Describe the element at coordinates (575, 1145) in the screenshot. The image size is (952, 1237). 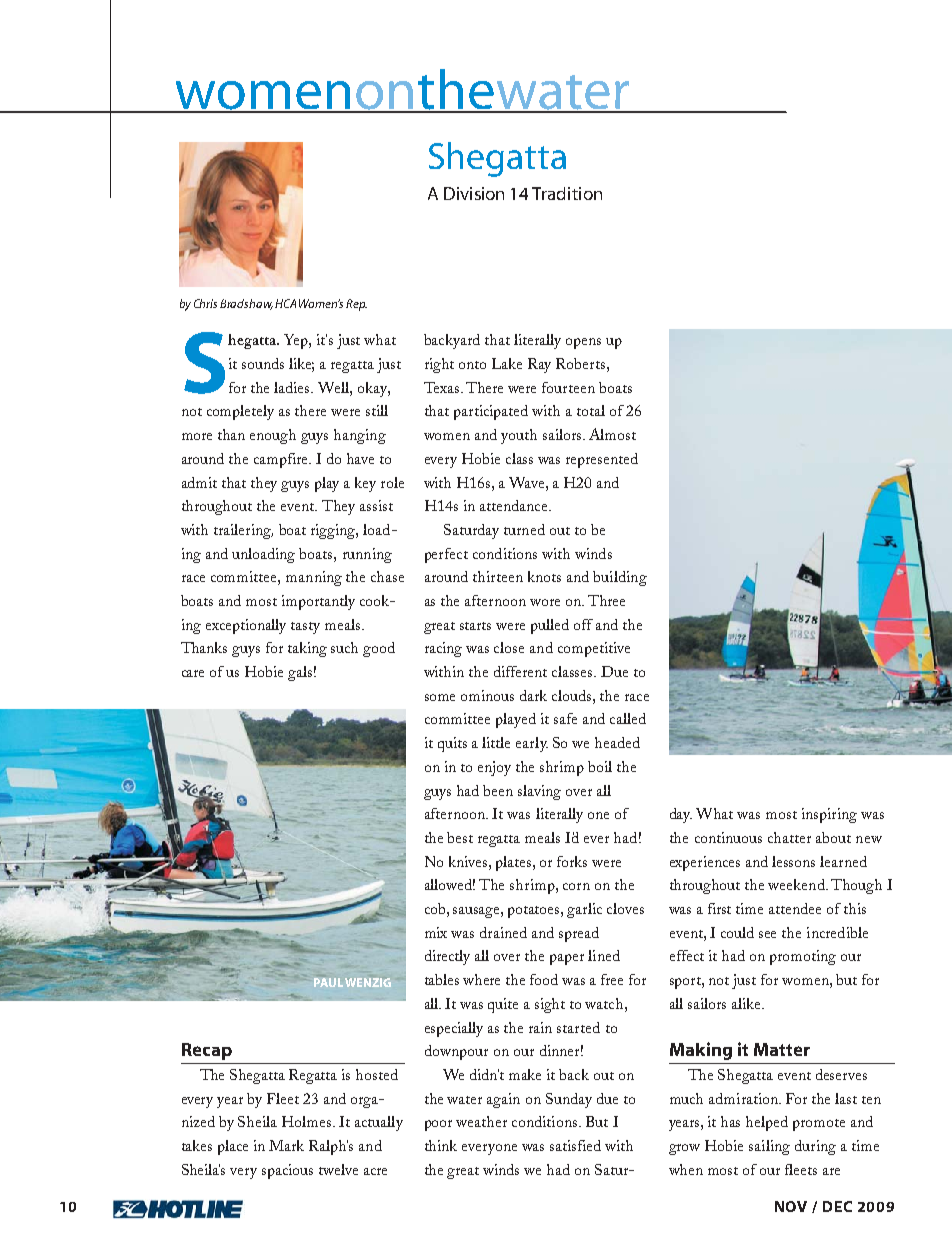
I see `satisfied` at that location.
